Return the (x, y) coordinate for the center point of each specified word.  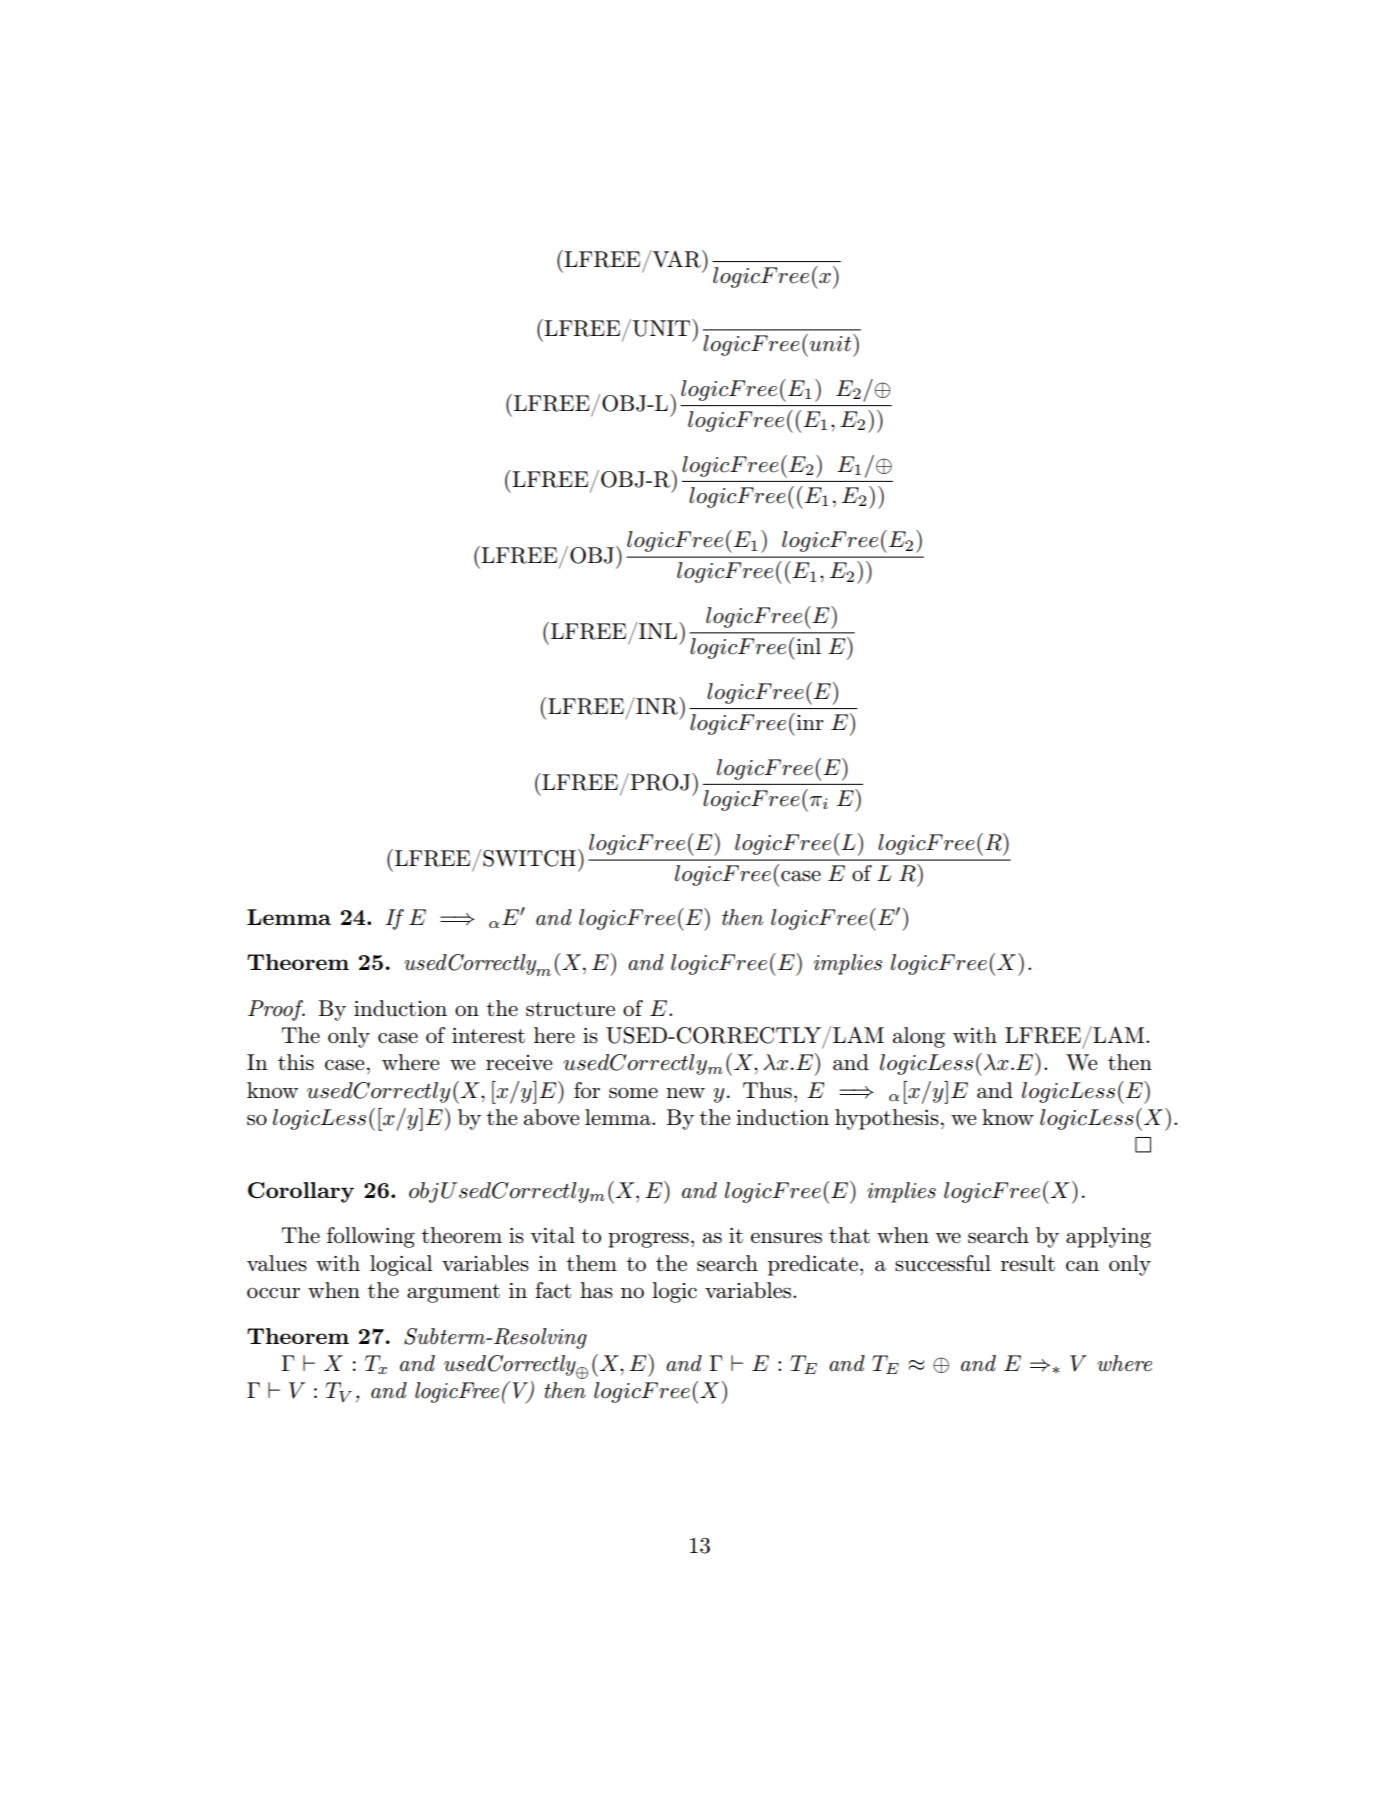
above (551, 1117)
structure (570, 1009)
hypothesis (887, 1119)
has (596, 1290)
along (919, 1037)
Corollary (301, 1192)
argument (453, 1293)
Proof (276, 1010)
